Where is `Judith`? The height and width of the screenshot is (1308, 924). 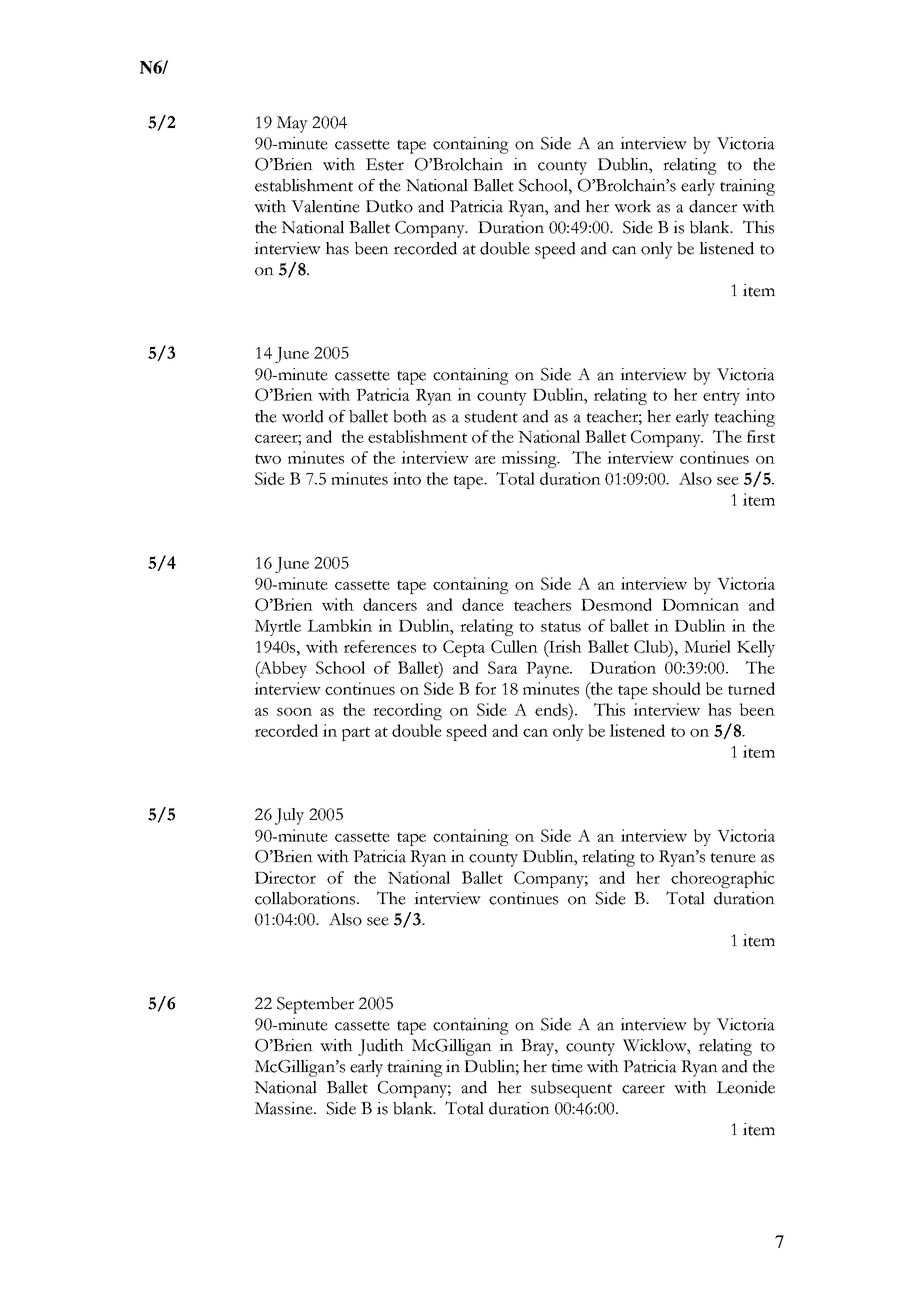
Judith is located at coordinates (381, 1047).
